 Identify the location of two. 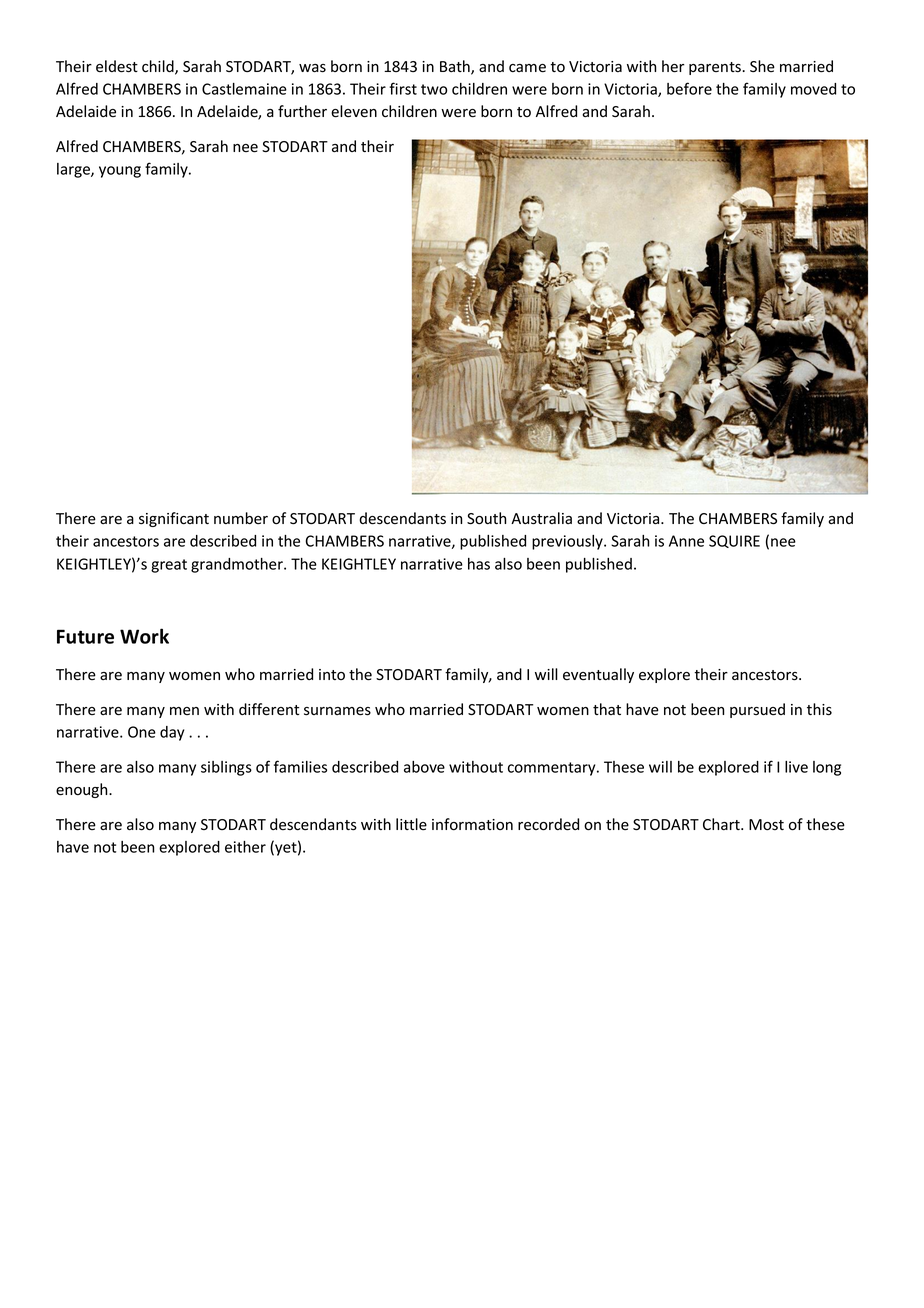
(434, 89).
